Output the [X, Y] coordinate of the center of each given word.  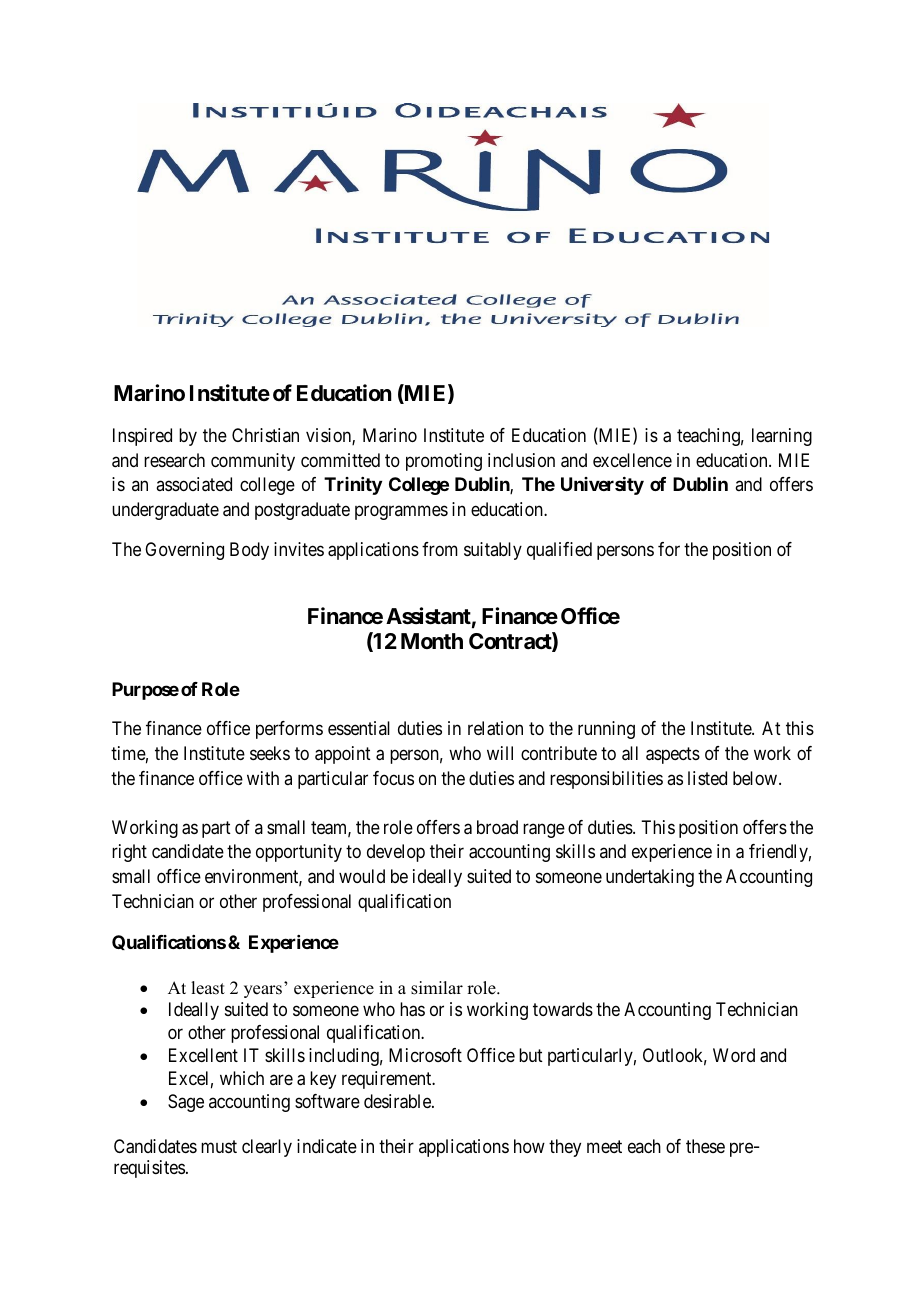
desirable [398, 1101]
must [219, 1146]
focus [393, 778]
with [263, 778]
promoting [444, 462]
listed [707, 778]
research [174, 460]
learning [782, 437]
